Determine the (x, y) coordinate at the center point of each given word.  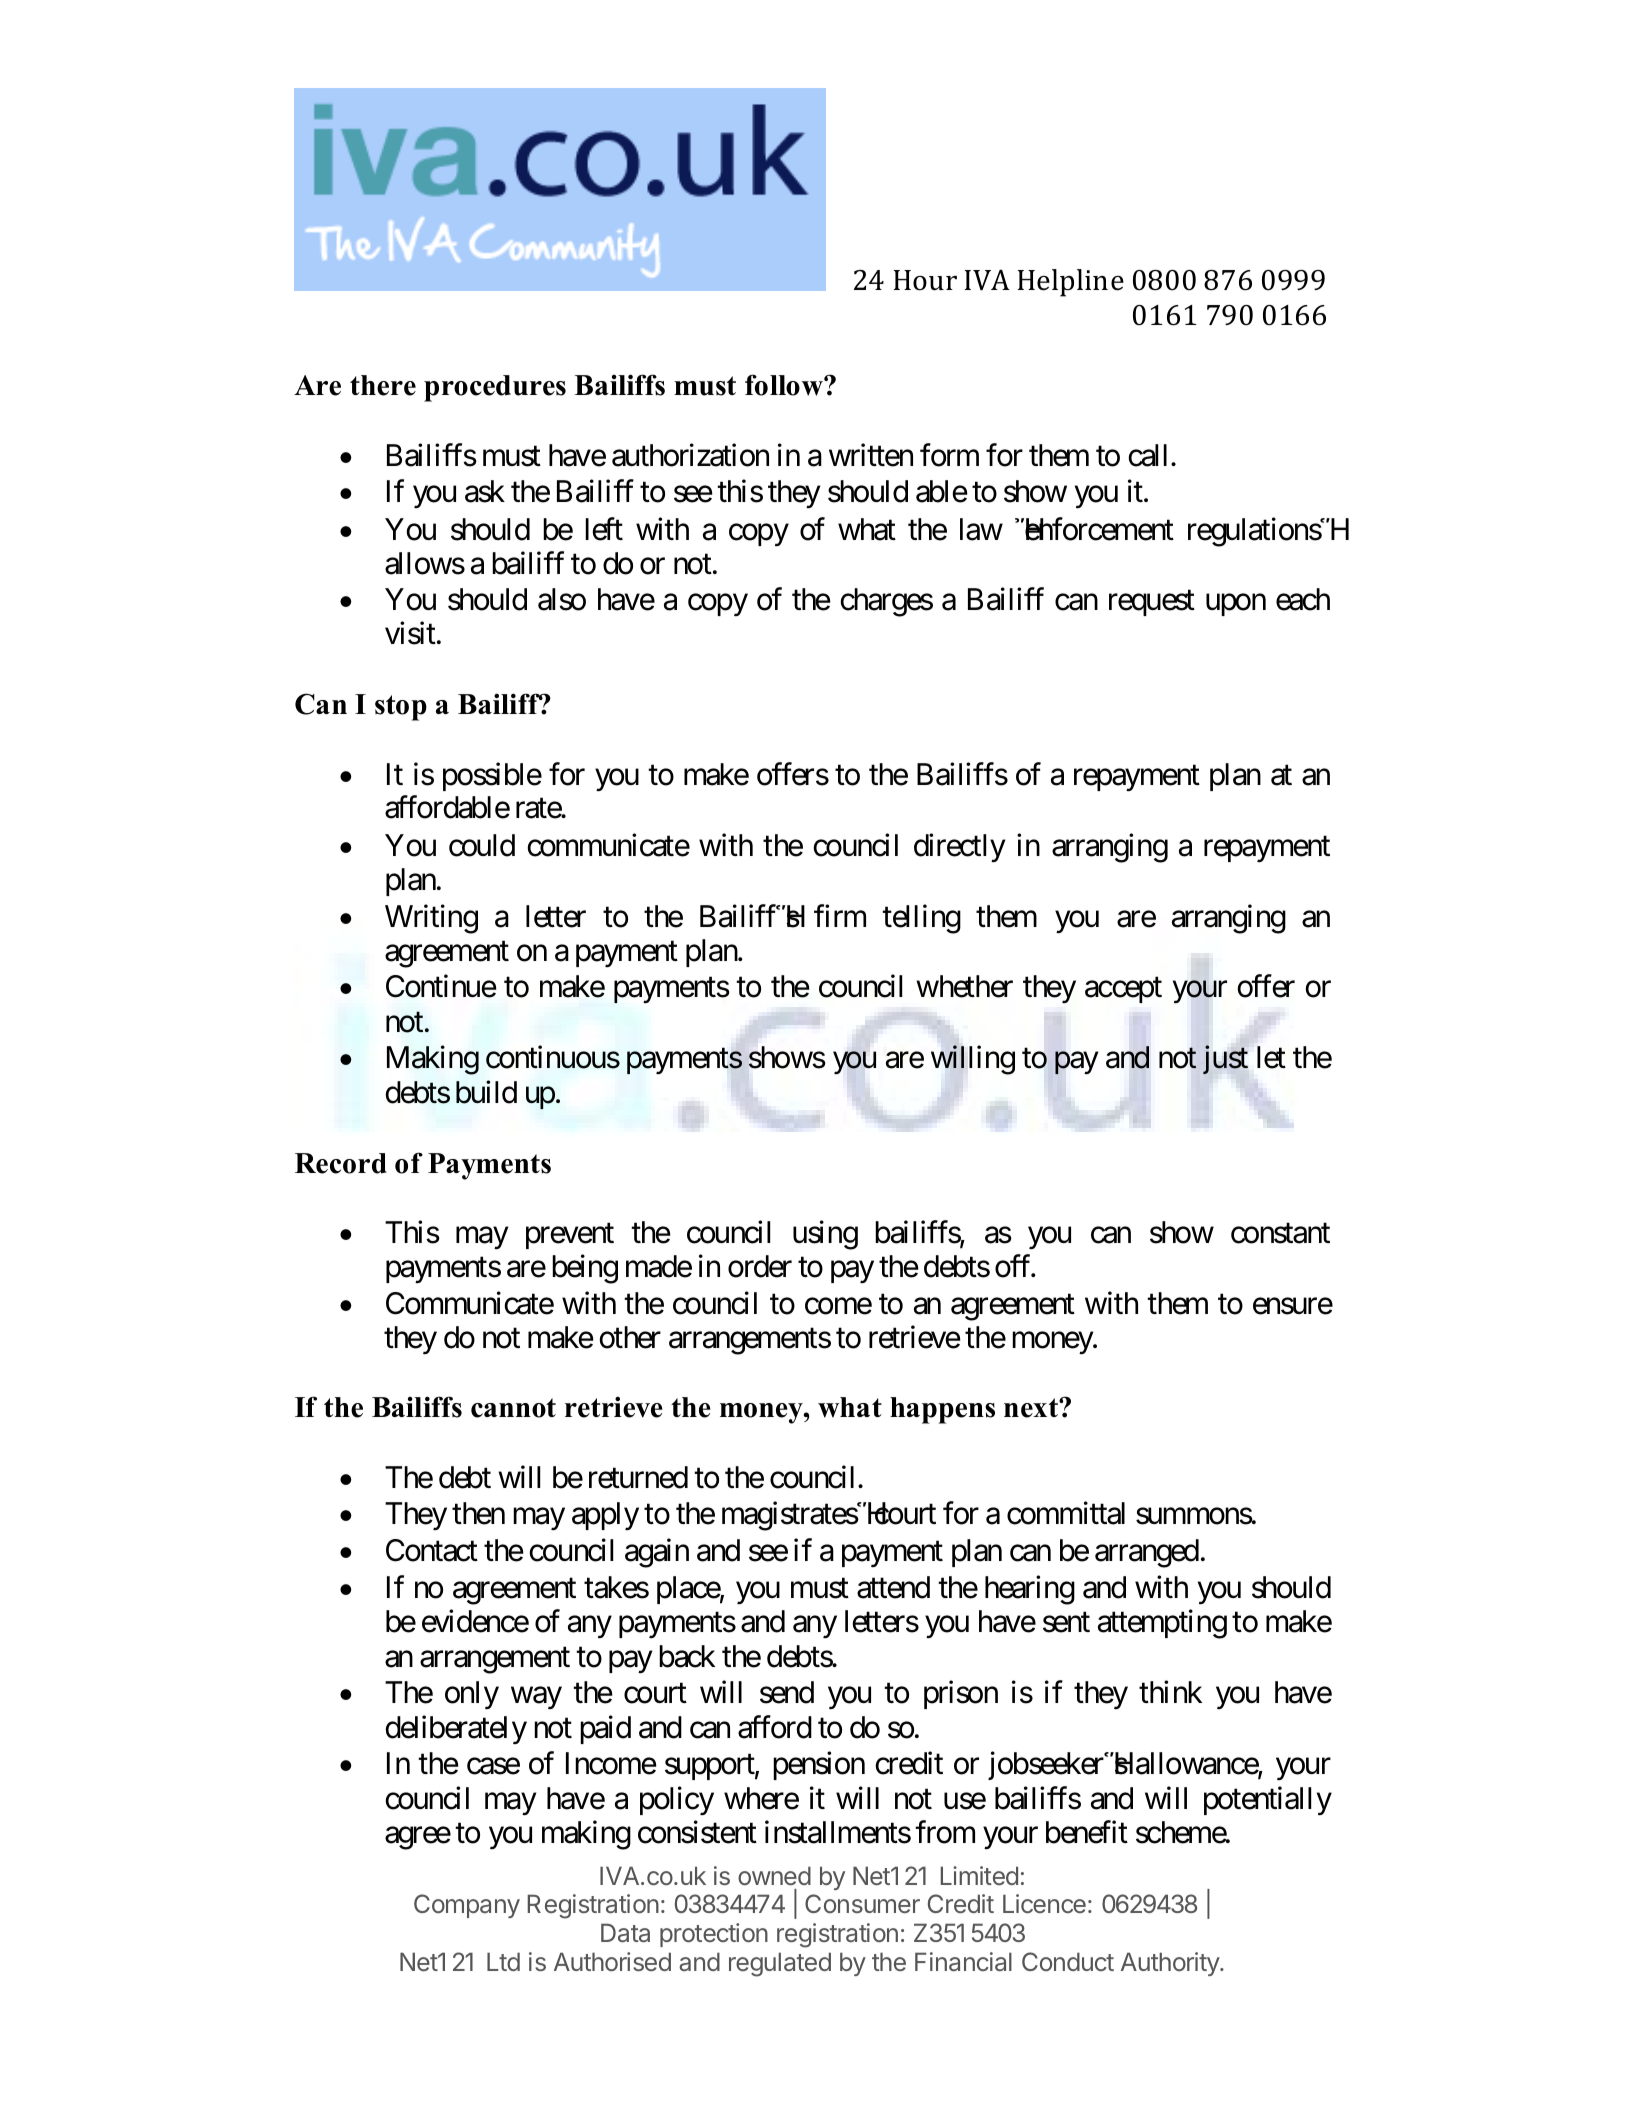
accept (1123, 990)
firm (840, 915)
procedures (495, 388)
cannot (513, 1408)
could (482, 845)
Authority (1171, 1964)
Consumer (862, 1903)
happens (942, 1410)
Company (467, 1906)
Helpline (1071, 283)
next (1032, 1408)
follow (785, 385)
